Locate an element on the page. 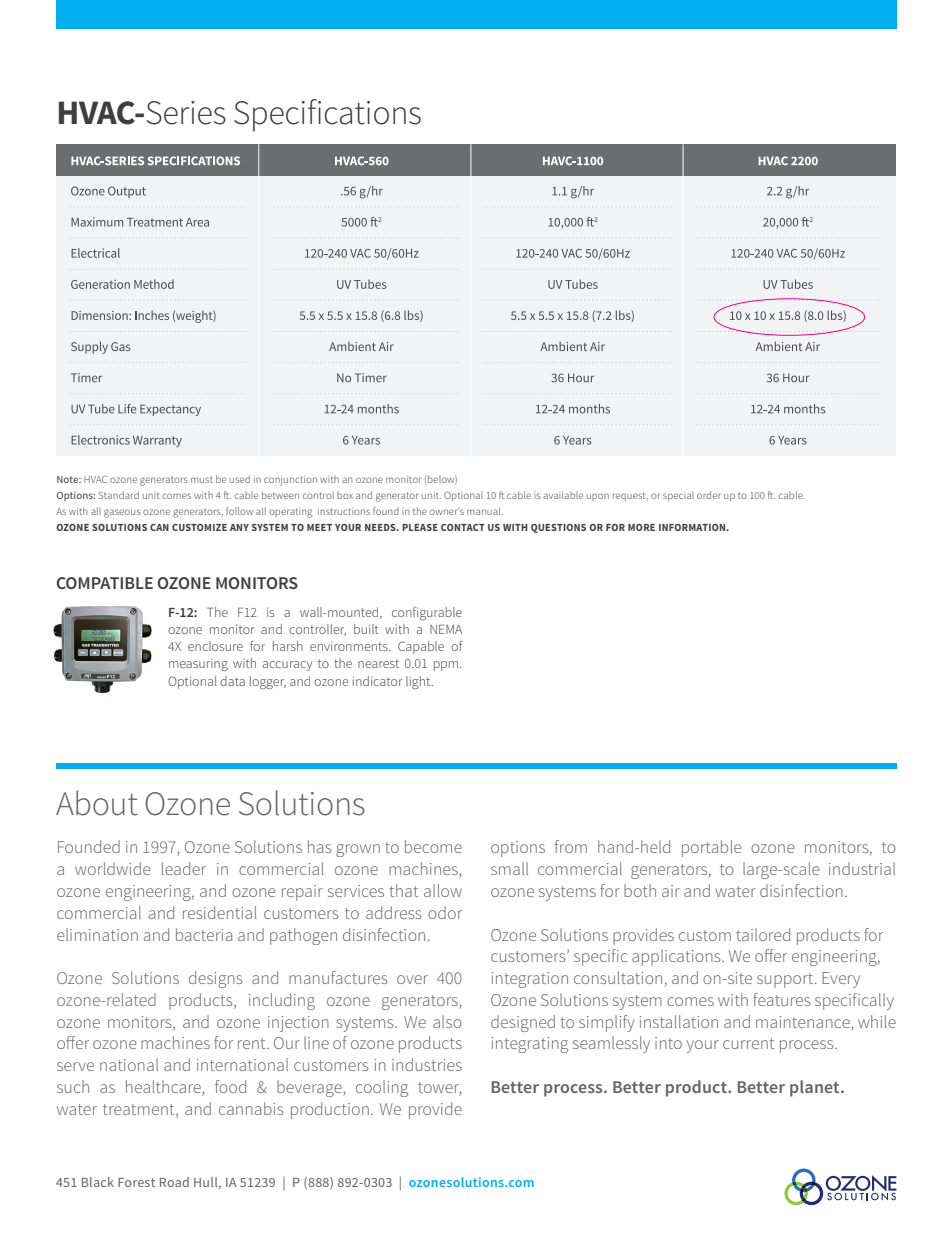 Image resolution: width=952 pixels, height=1233 pixels. manual is located at coordinates (485, 511).
